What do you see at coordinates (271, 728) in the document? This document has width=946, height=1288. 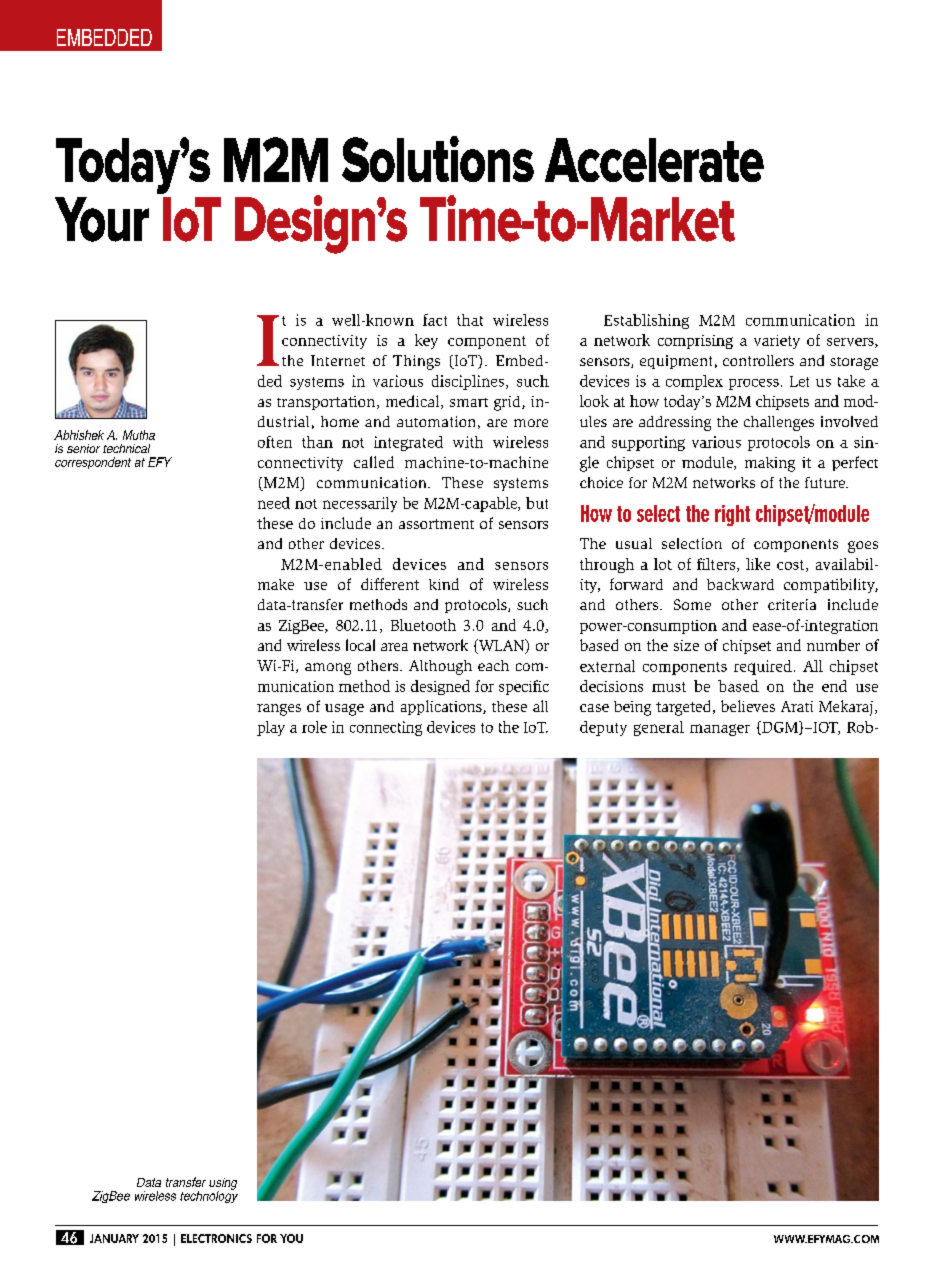 I see `play` at bounding box center [271, 728].
